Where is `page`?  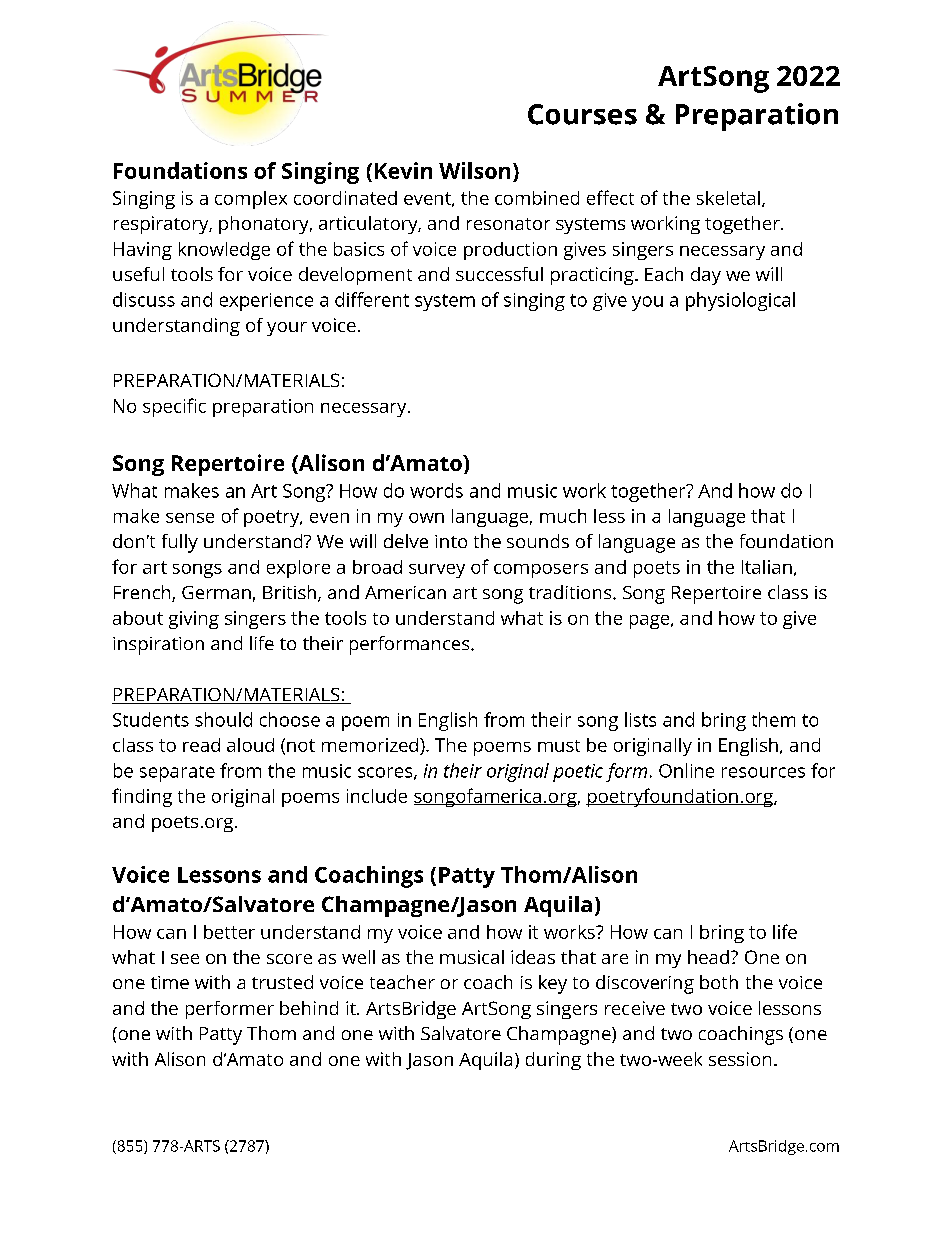 page is located at coordinates (651, 622).
